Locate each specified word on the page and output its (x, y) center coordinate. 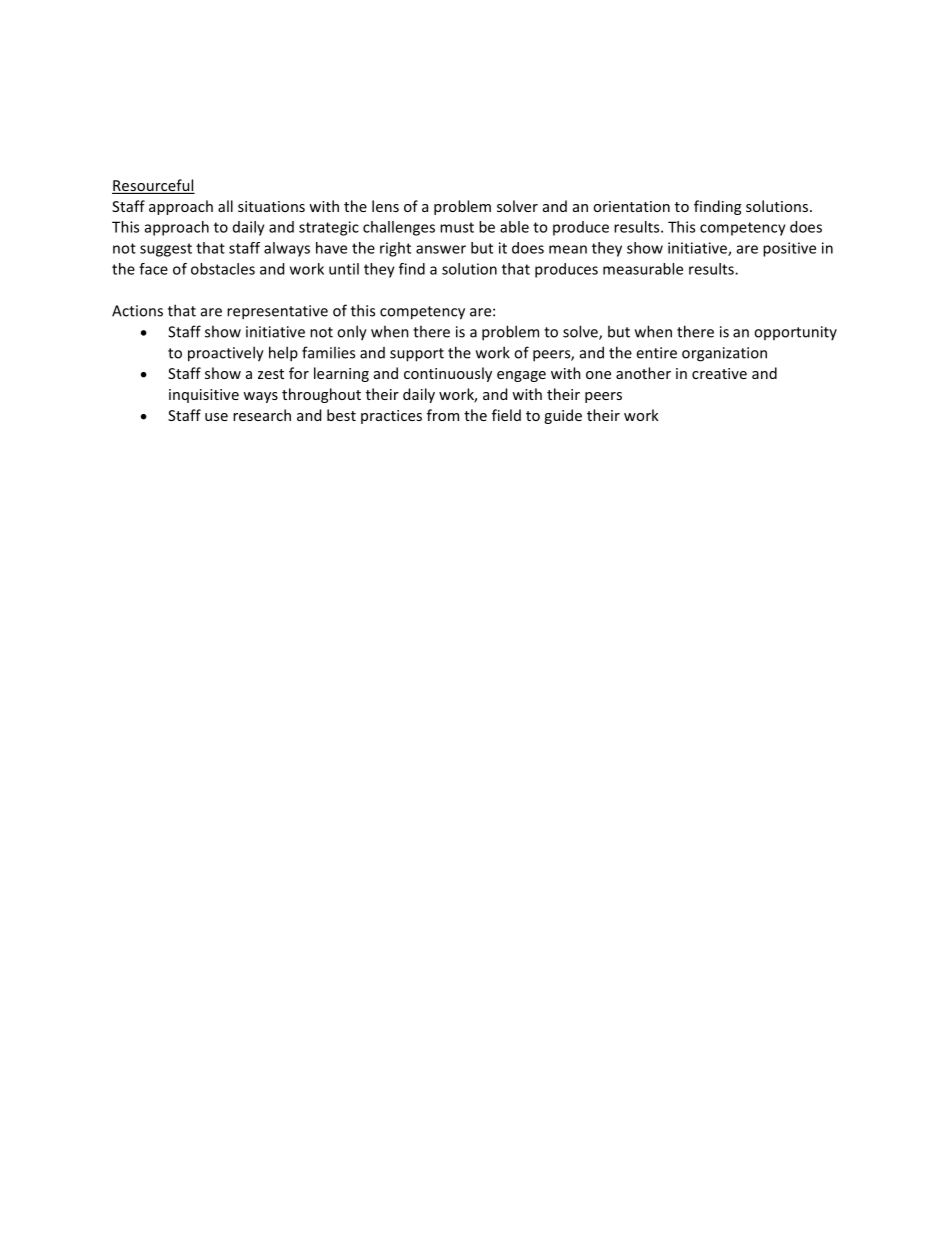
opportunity (795, 333)
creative (719, 373)
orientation (631, 206)
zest (271, 374)
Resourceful (153, 186)
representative (277, 312)
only (352, 333)
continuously (448, 374)
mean (568, 249)
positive (789, 249)
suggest (166, 250)
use (216, 417)
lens (385, 206)
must (457, 227)
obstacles (223, 269)
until (344, 269)
